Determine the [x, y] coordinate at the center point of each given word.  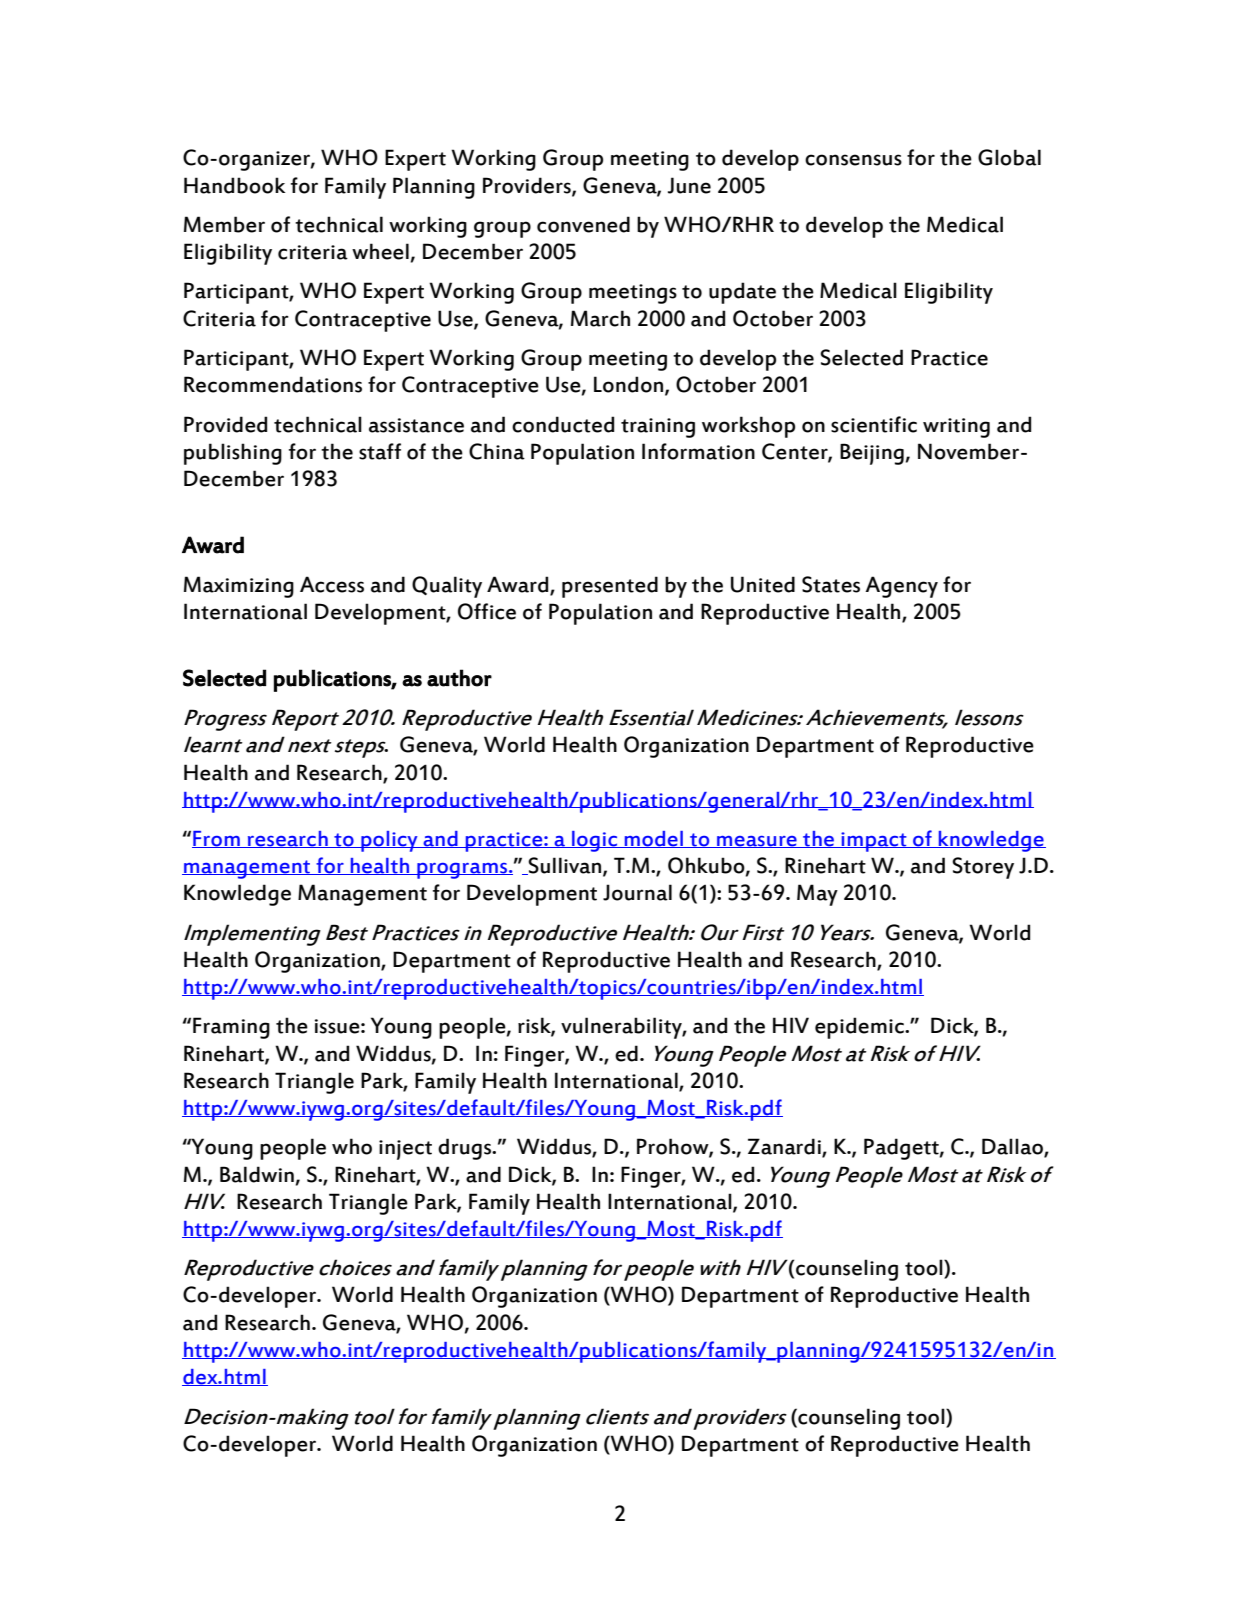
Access [332, 584]
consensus [853, 160]
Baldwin [257, 1174]
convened [583, 224]
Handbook [235, 185]
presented [610, 587]
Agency [901, 587]
